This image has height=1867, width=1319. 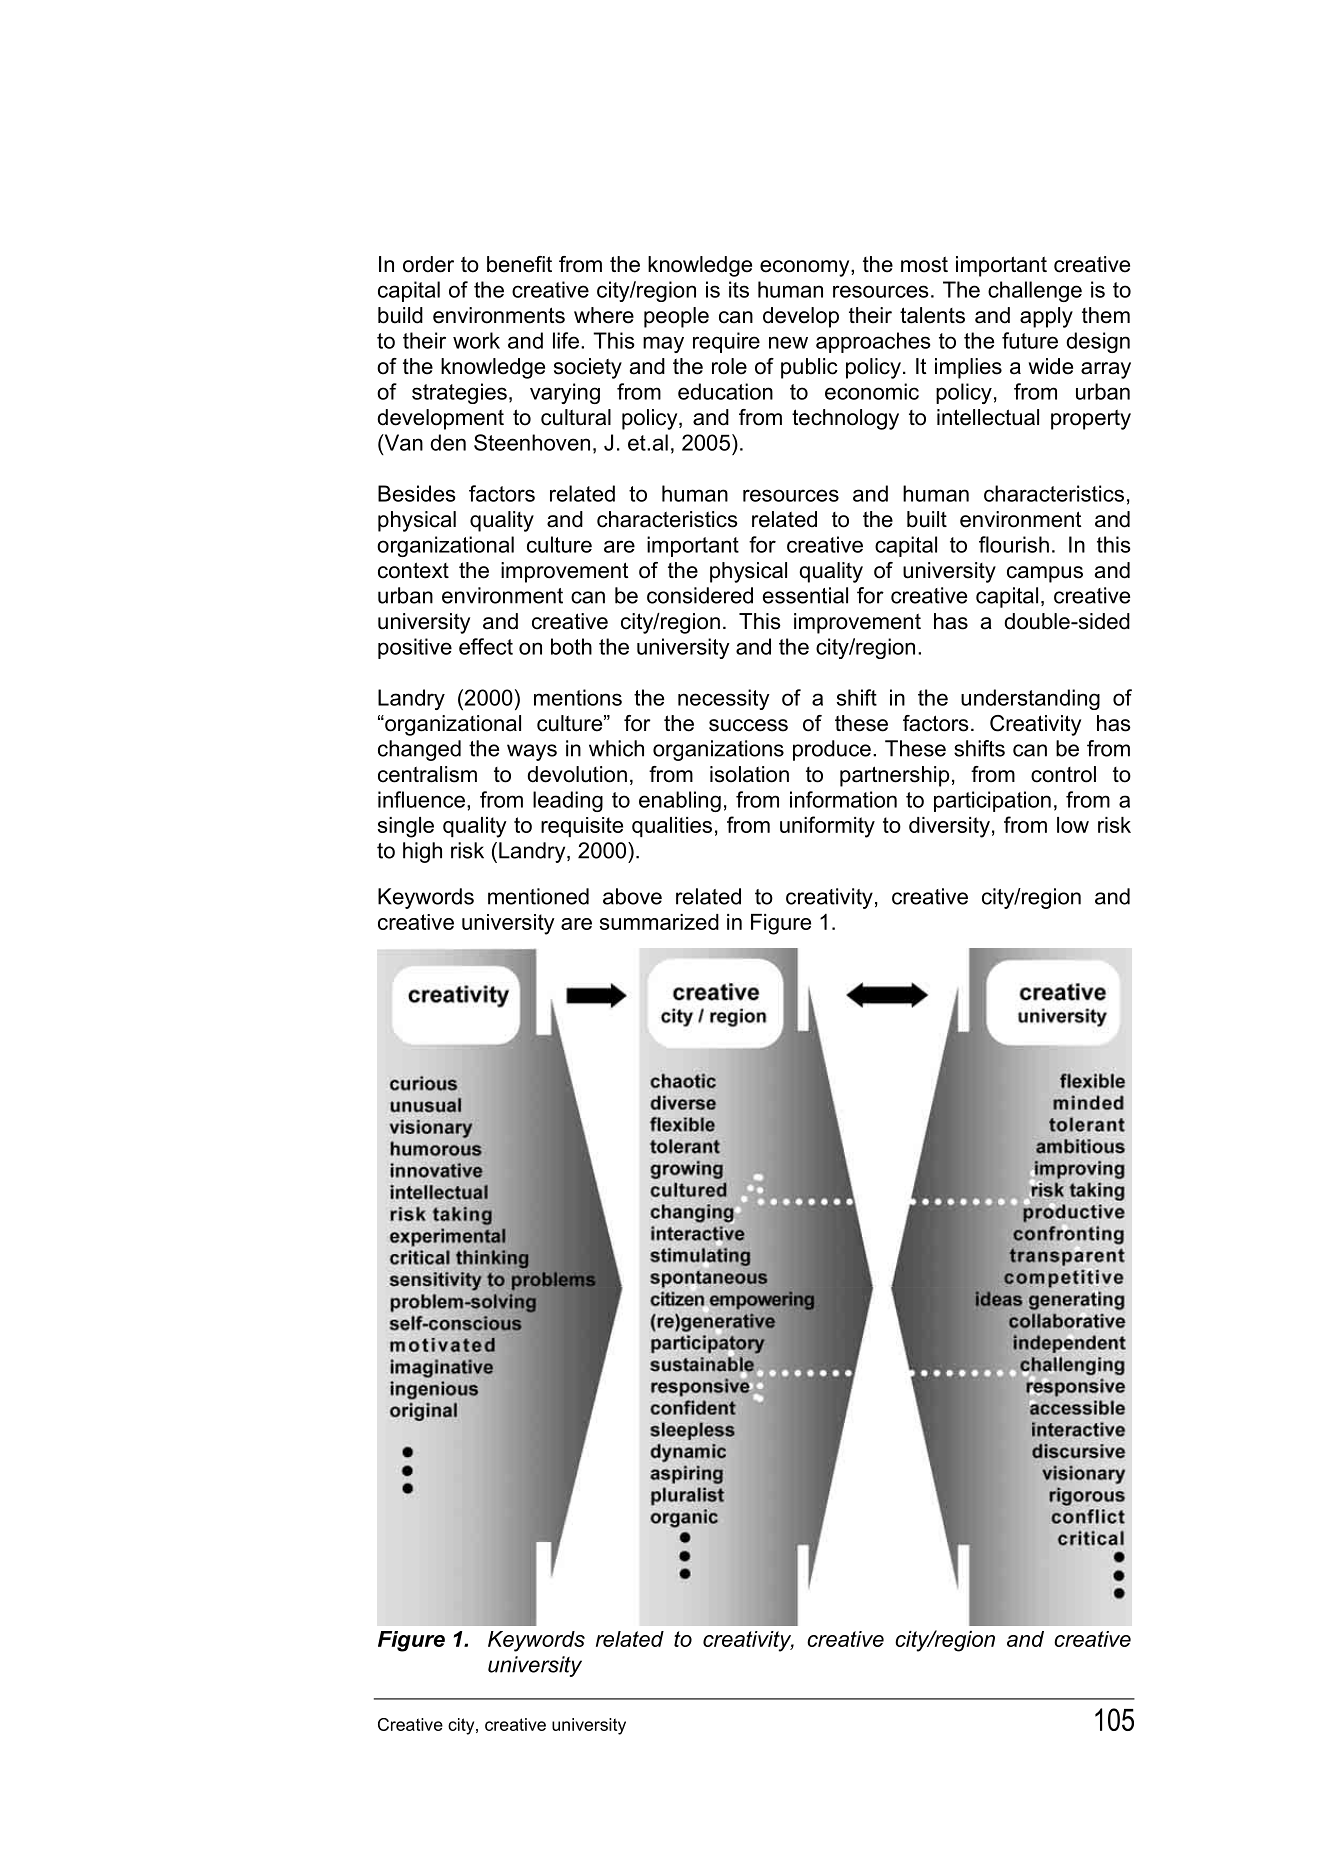 I want to click on Besides, so click(x=416, y=493).
